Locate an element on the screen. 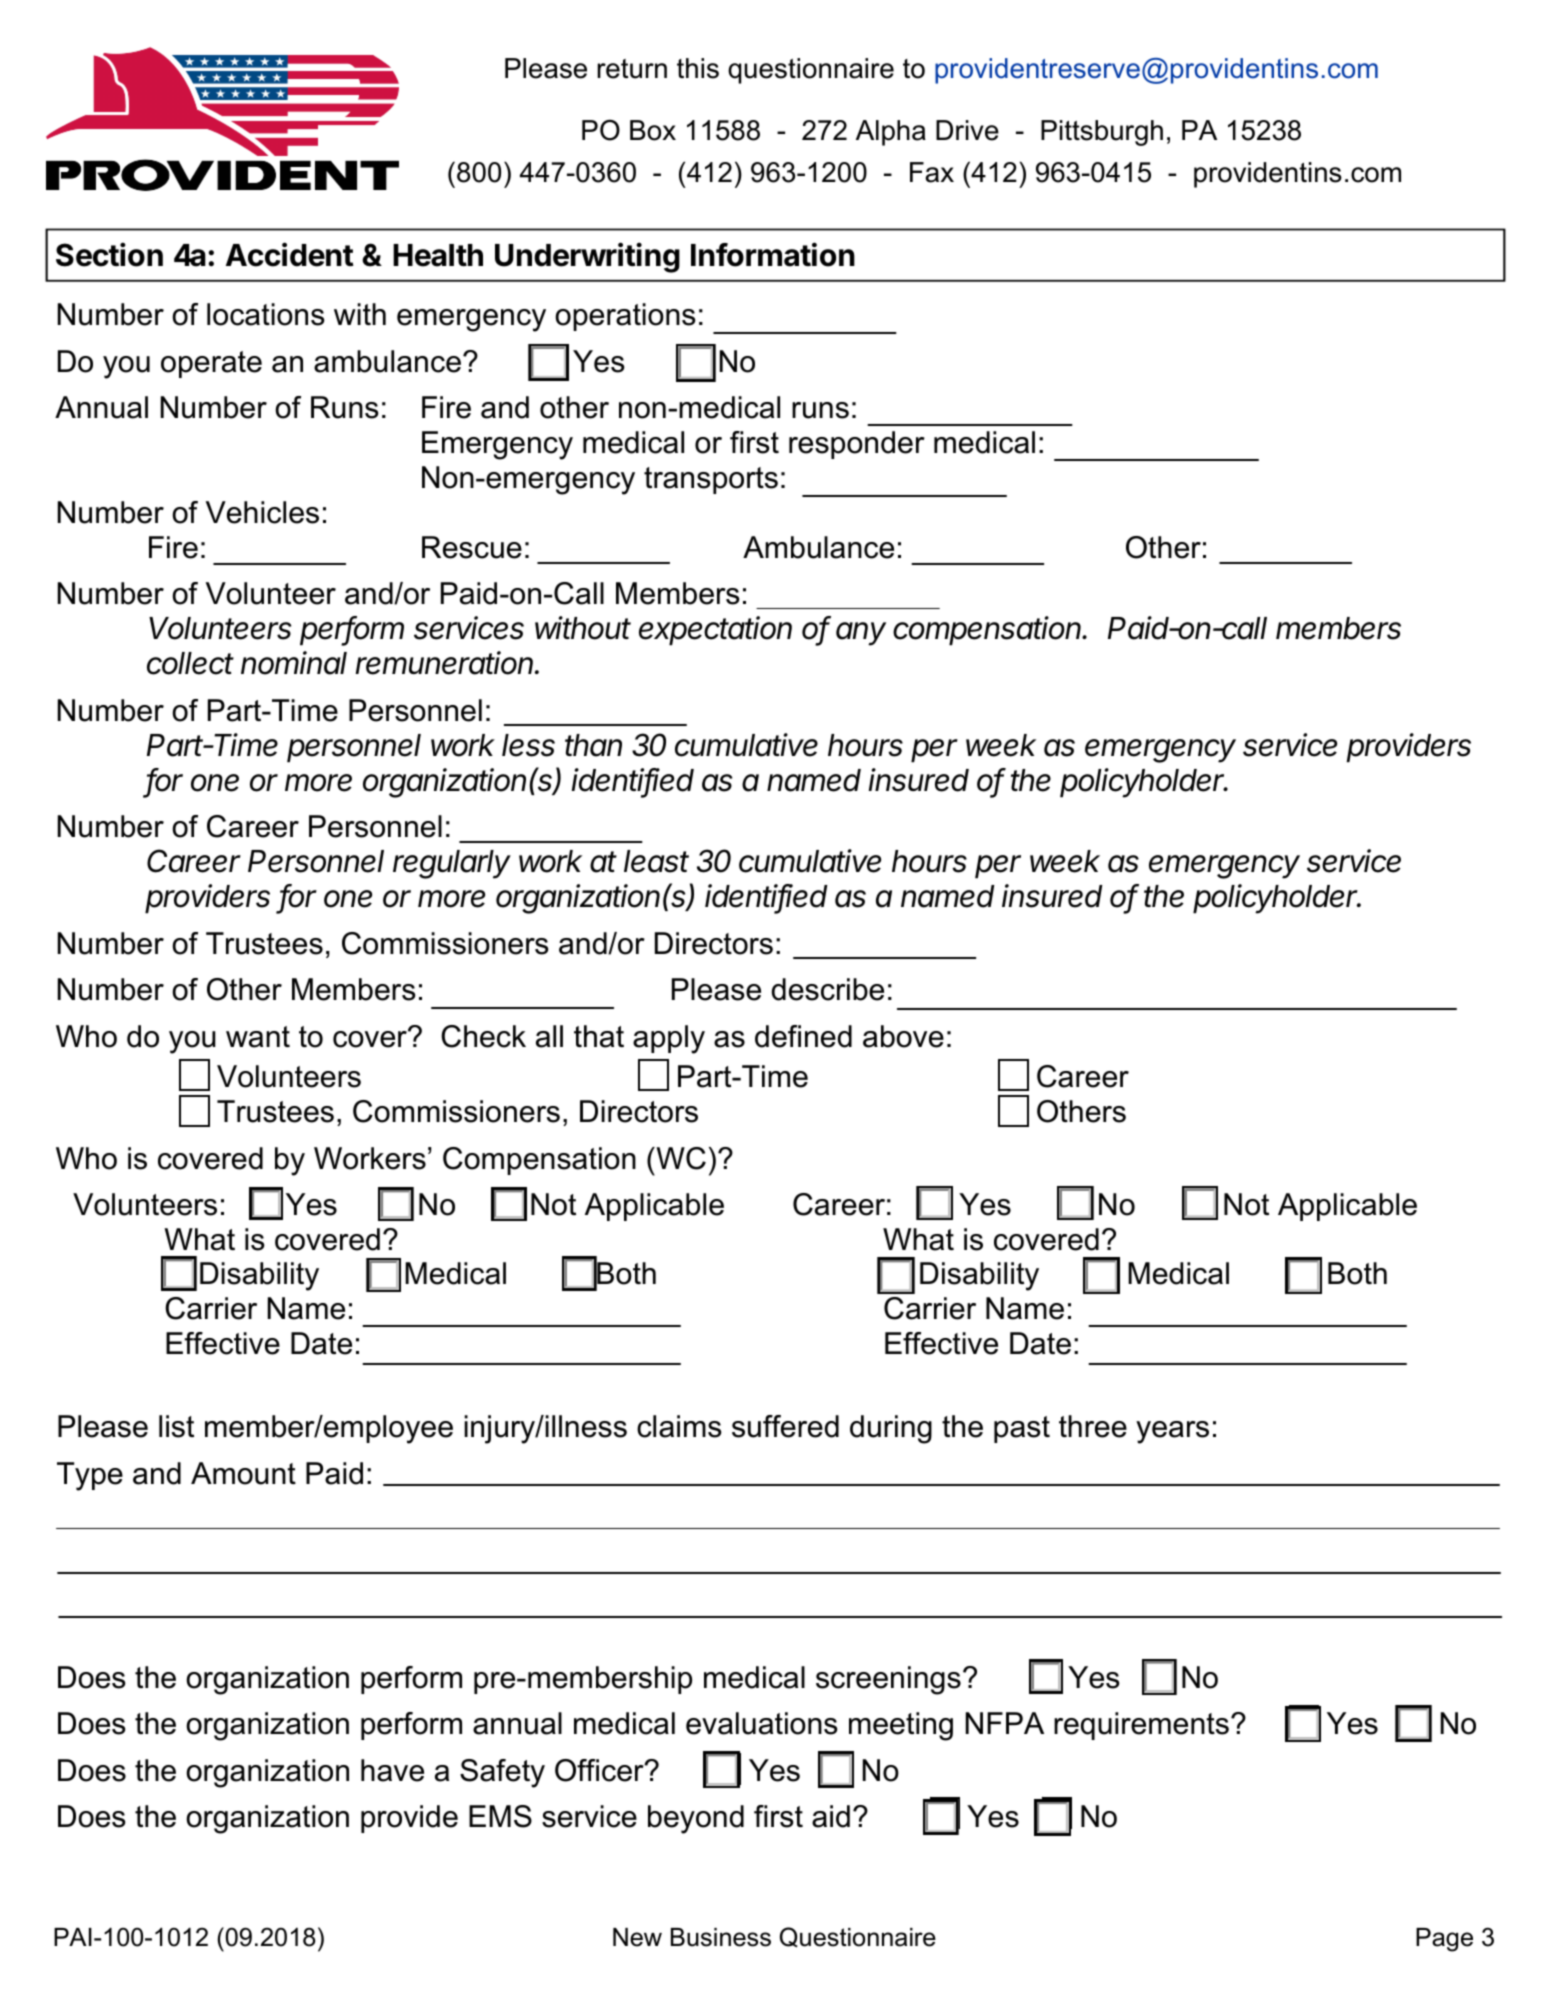 This screenshot has width=1548, height=2003. this is located at coordinates (698, 68).
